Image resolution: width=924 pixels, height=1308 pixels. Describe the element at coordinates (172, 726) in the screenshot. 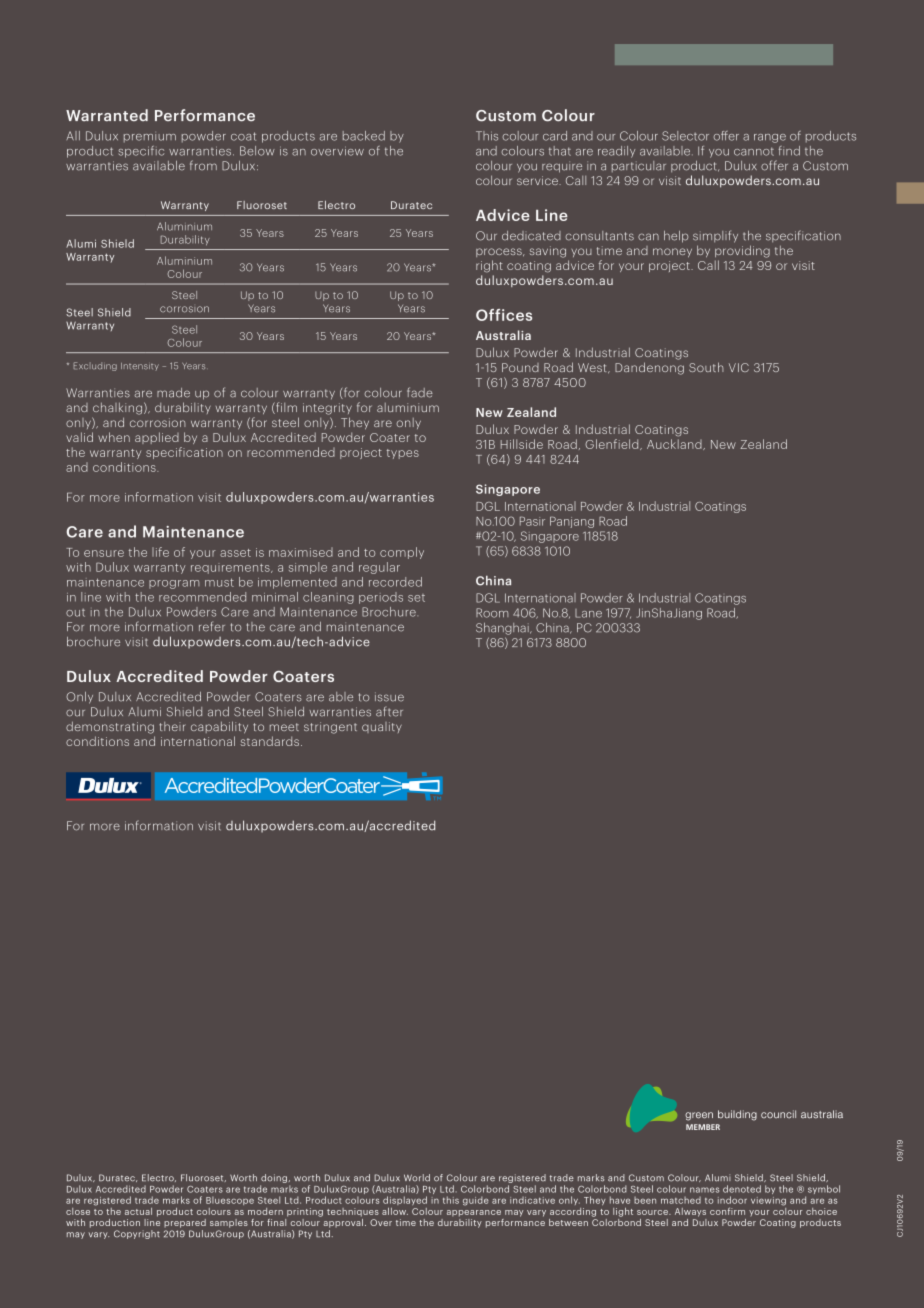

I see `their` at that location.
